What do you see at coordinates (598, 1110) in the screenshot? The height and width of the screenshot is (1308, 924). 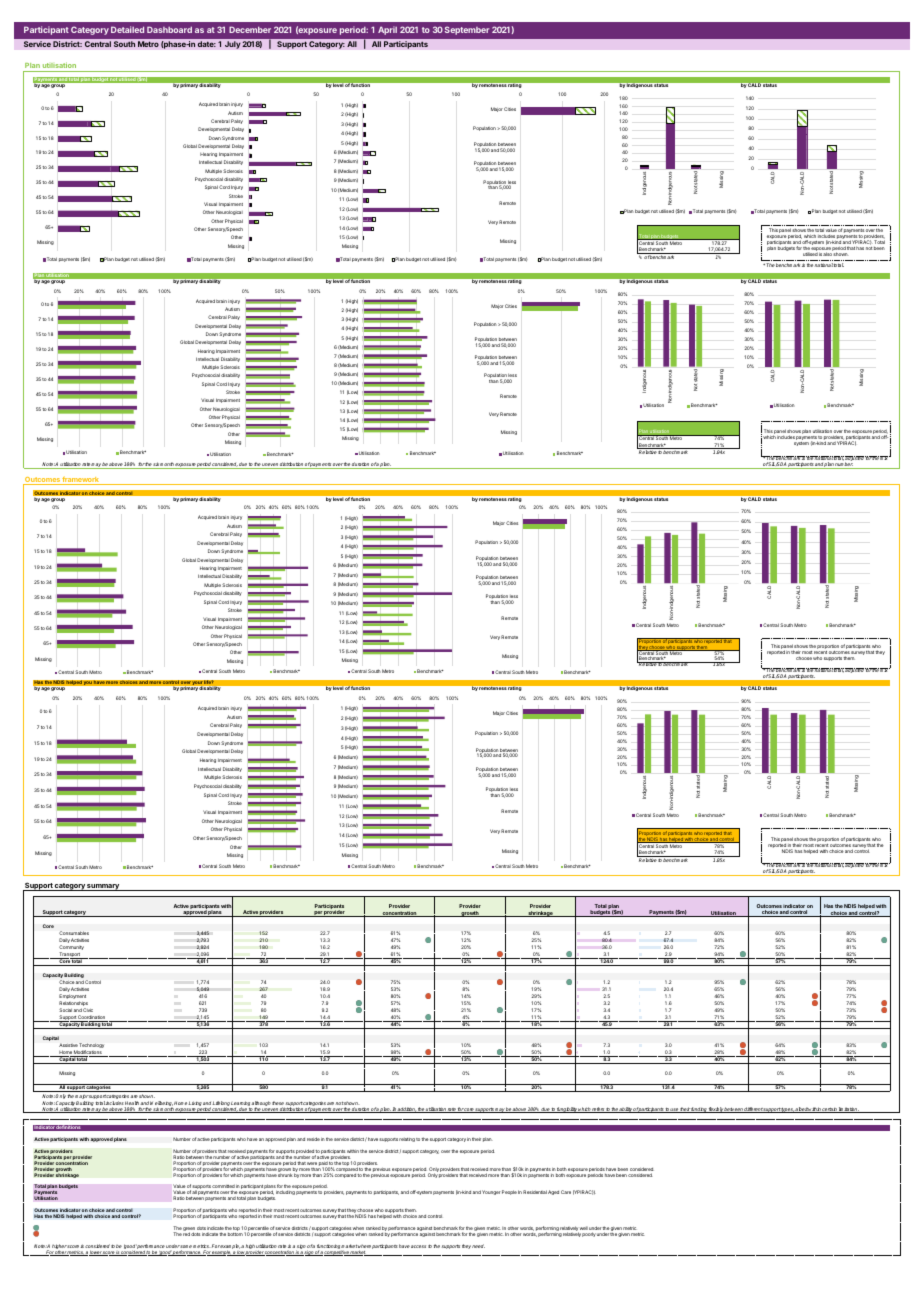 I see `refers` at bounding box center [598, 1110].
